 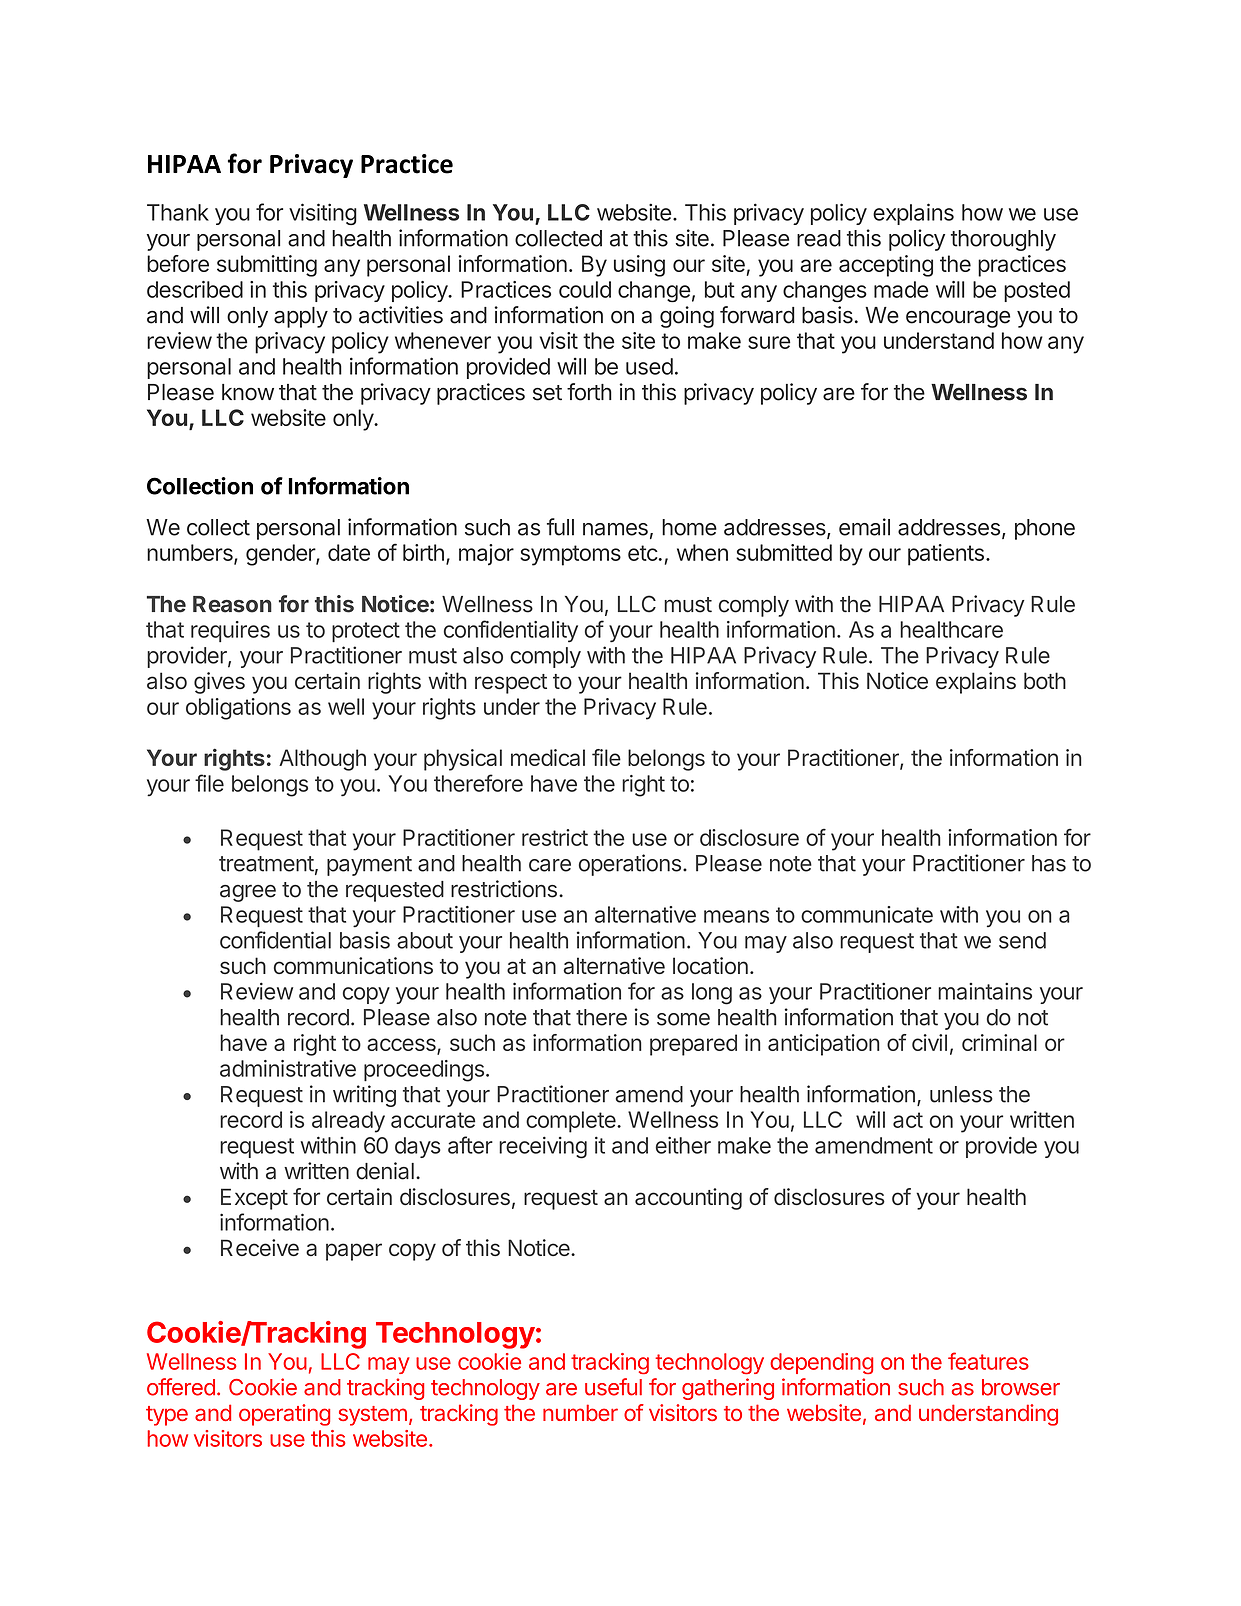 I want to click on submitting, so click(x=267, y=266).
